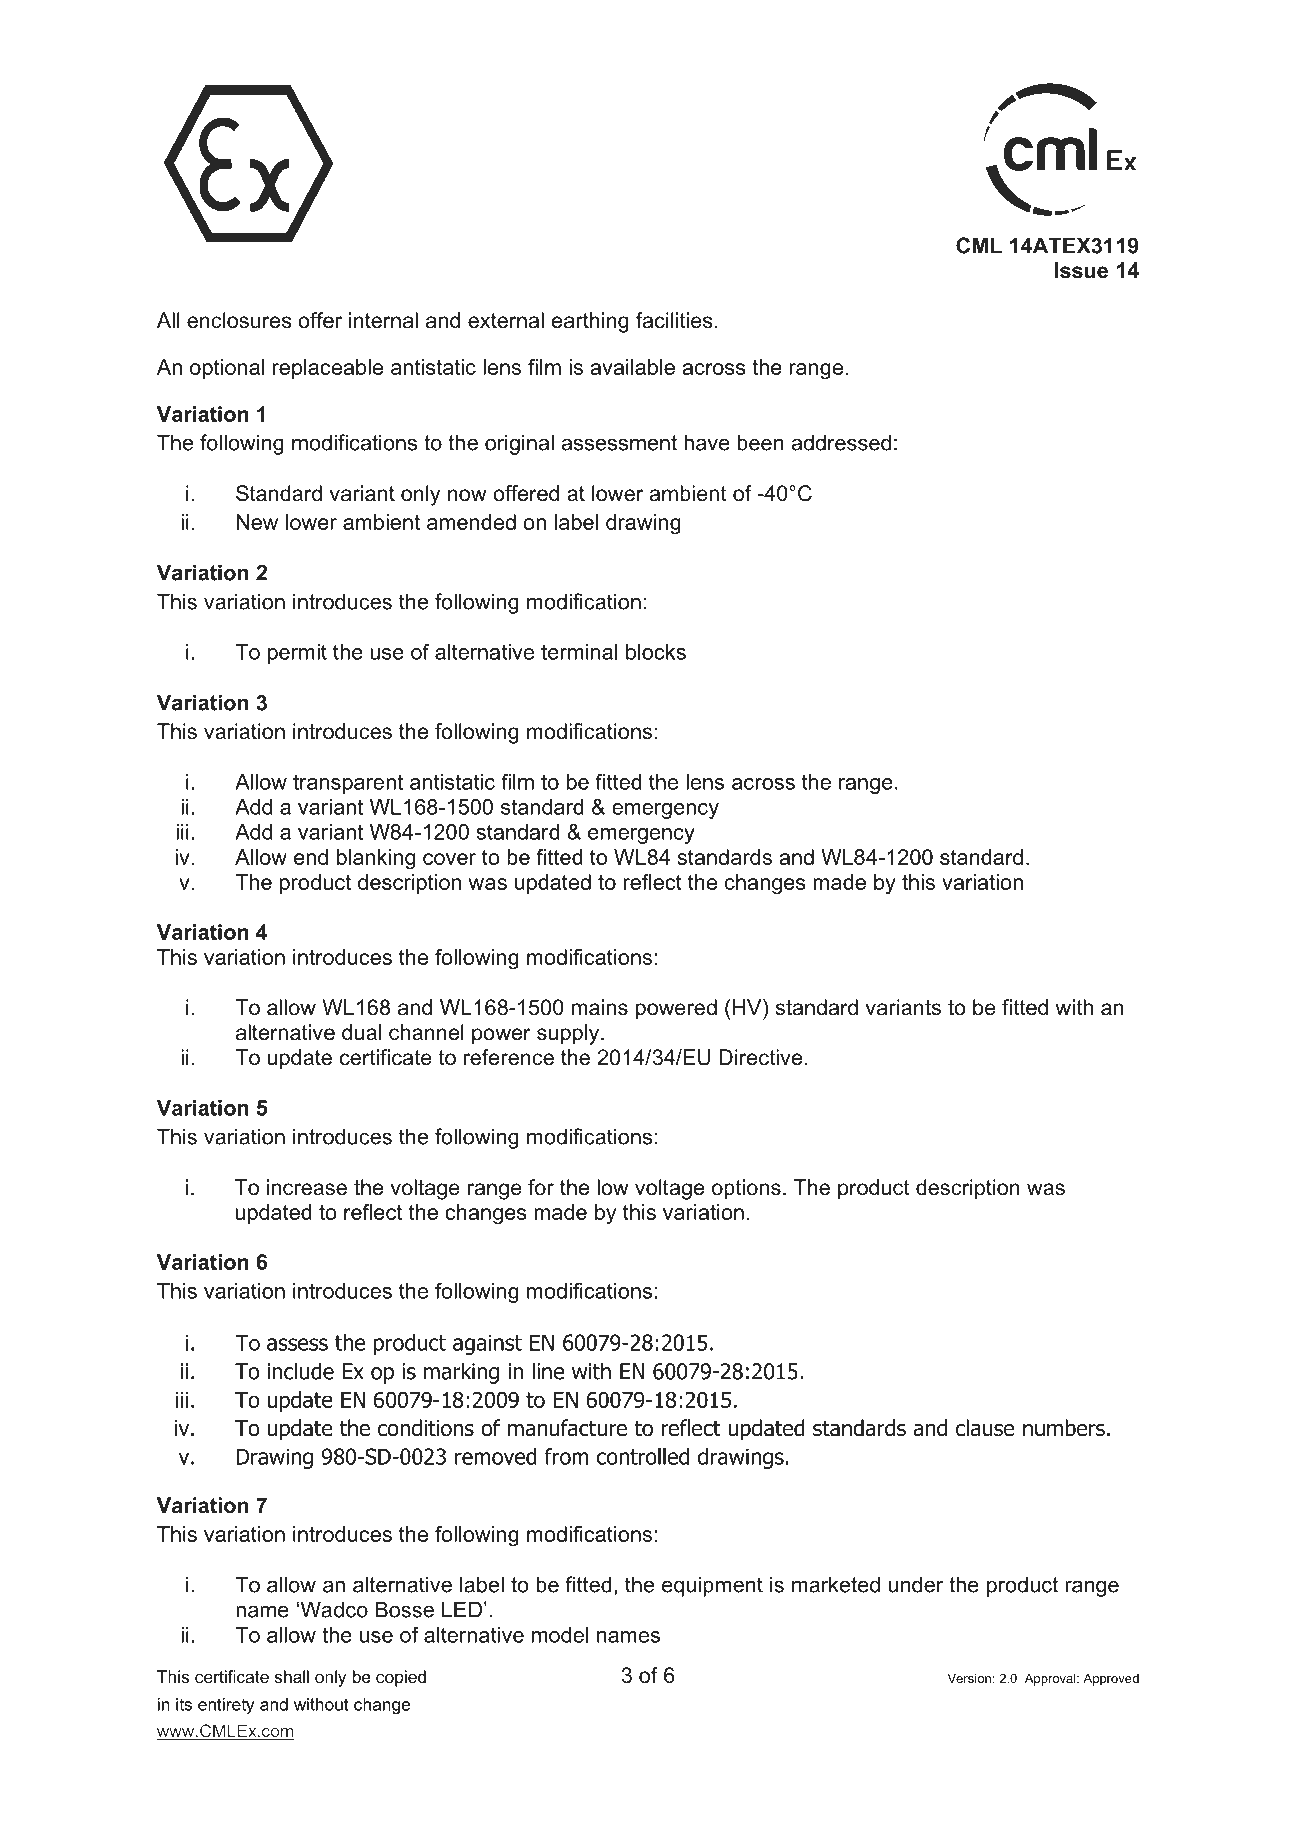  I want to click on increase, so click(307, 1187).
